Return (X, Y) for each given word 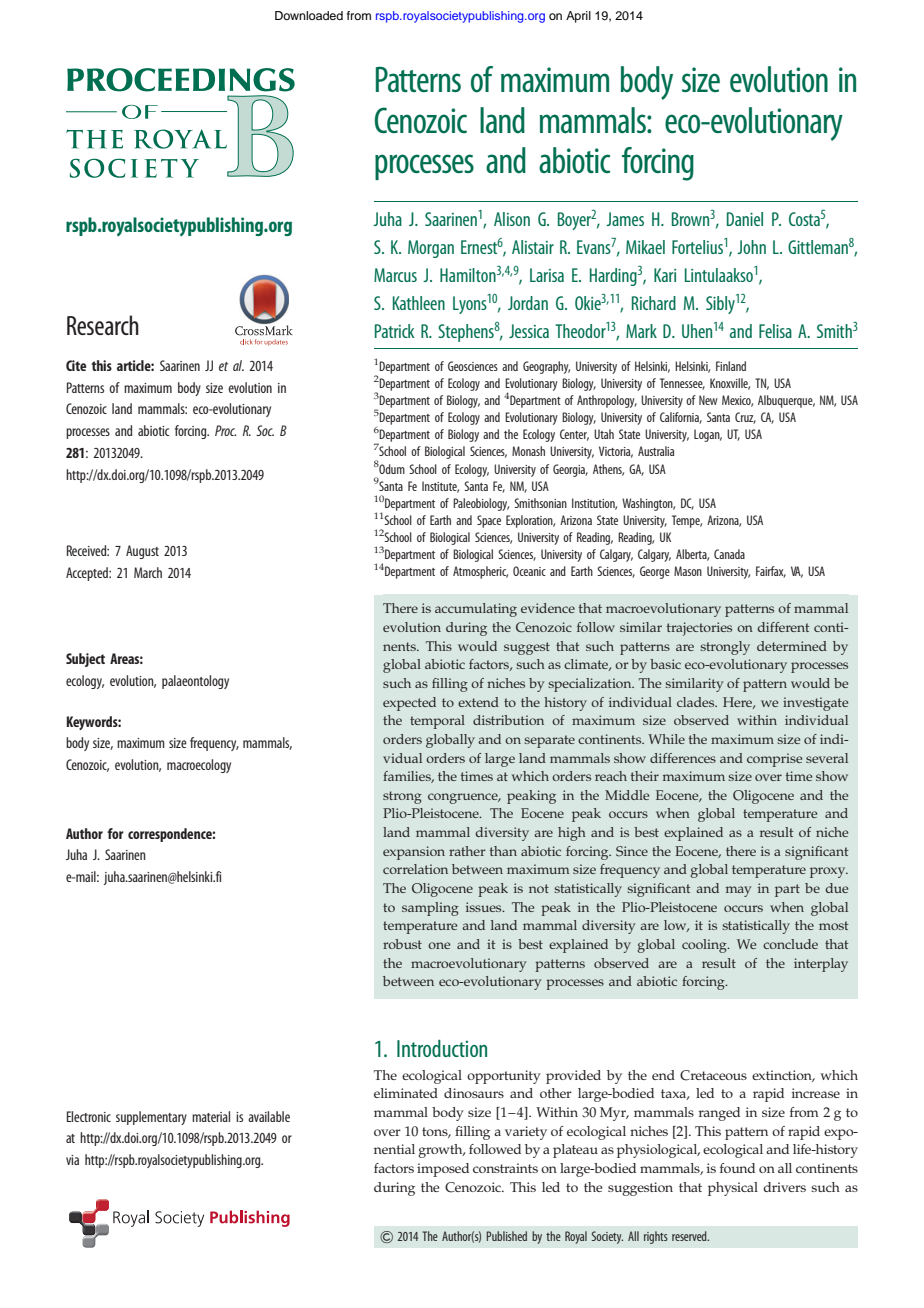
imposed (443, 1170)
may (738, 891)
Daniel (745, 219)
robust (402, 944)
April (578, 17)
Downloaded (309, 15)
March (148, 572)
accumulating (476, 610)
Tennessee (682, 384)
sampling (430, 909)
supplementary (151, 1118)
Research (103, 325)
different (784, 627)
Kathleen (419, 303)
